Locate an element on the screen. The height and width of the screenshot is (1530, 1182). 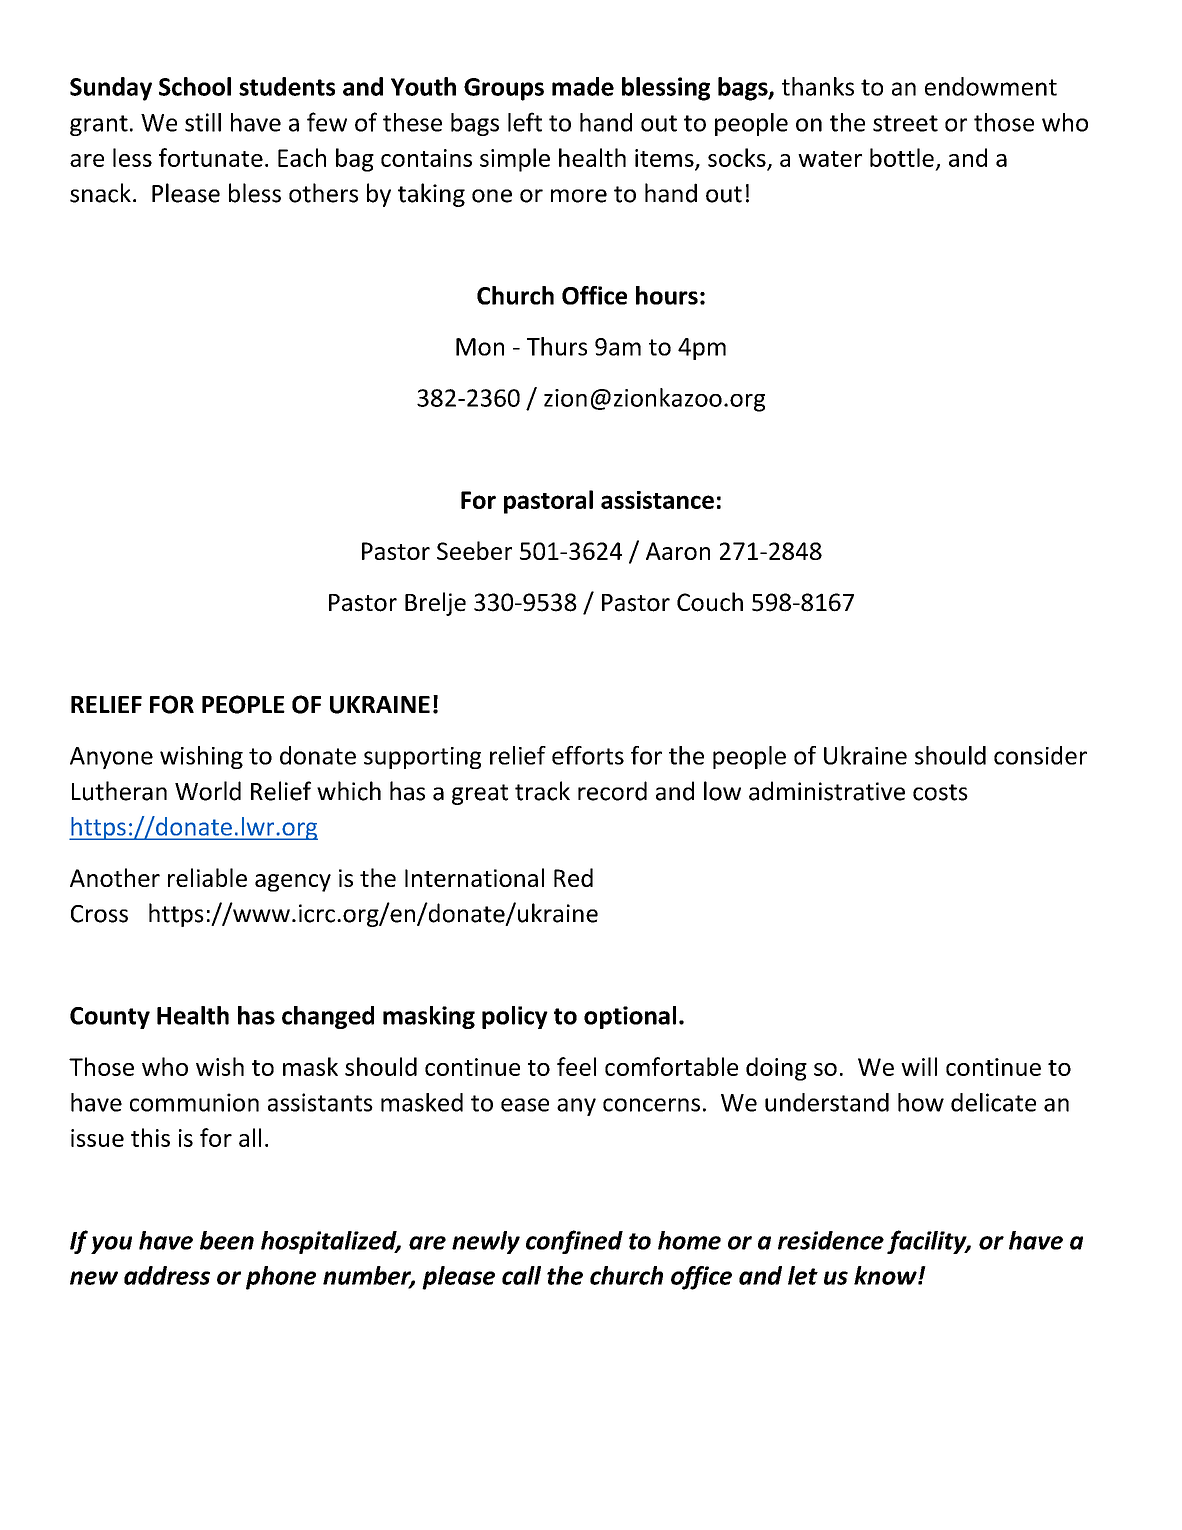
street is located at coordinates (905, 123).
